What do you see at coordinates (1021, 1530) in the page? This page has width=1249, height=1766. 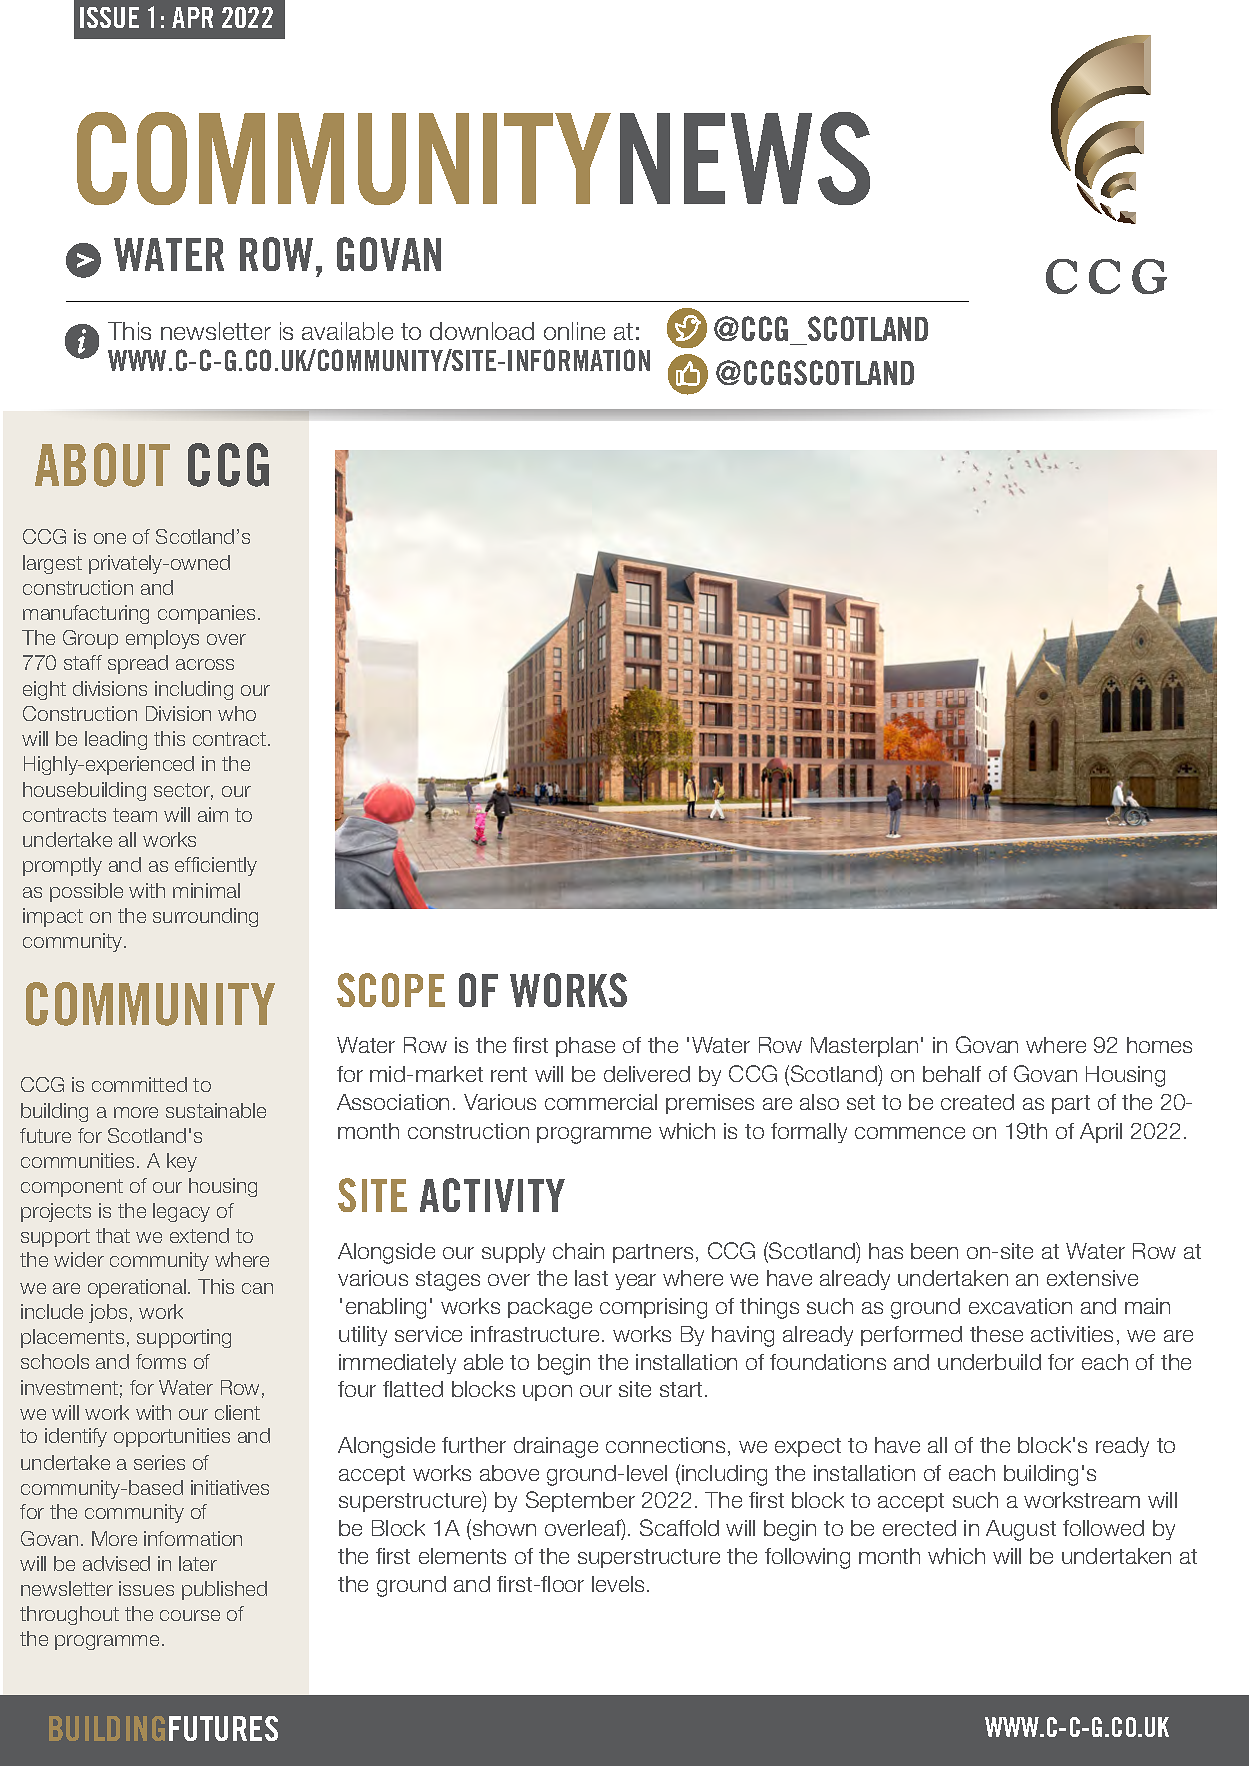 I see `August` at bounding box center [1021, 1530].
